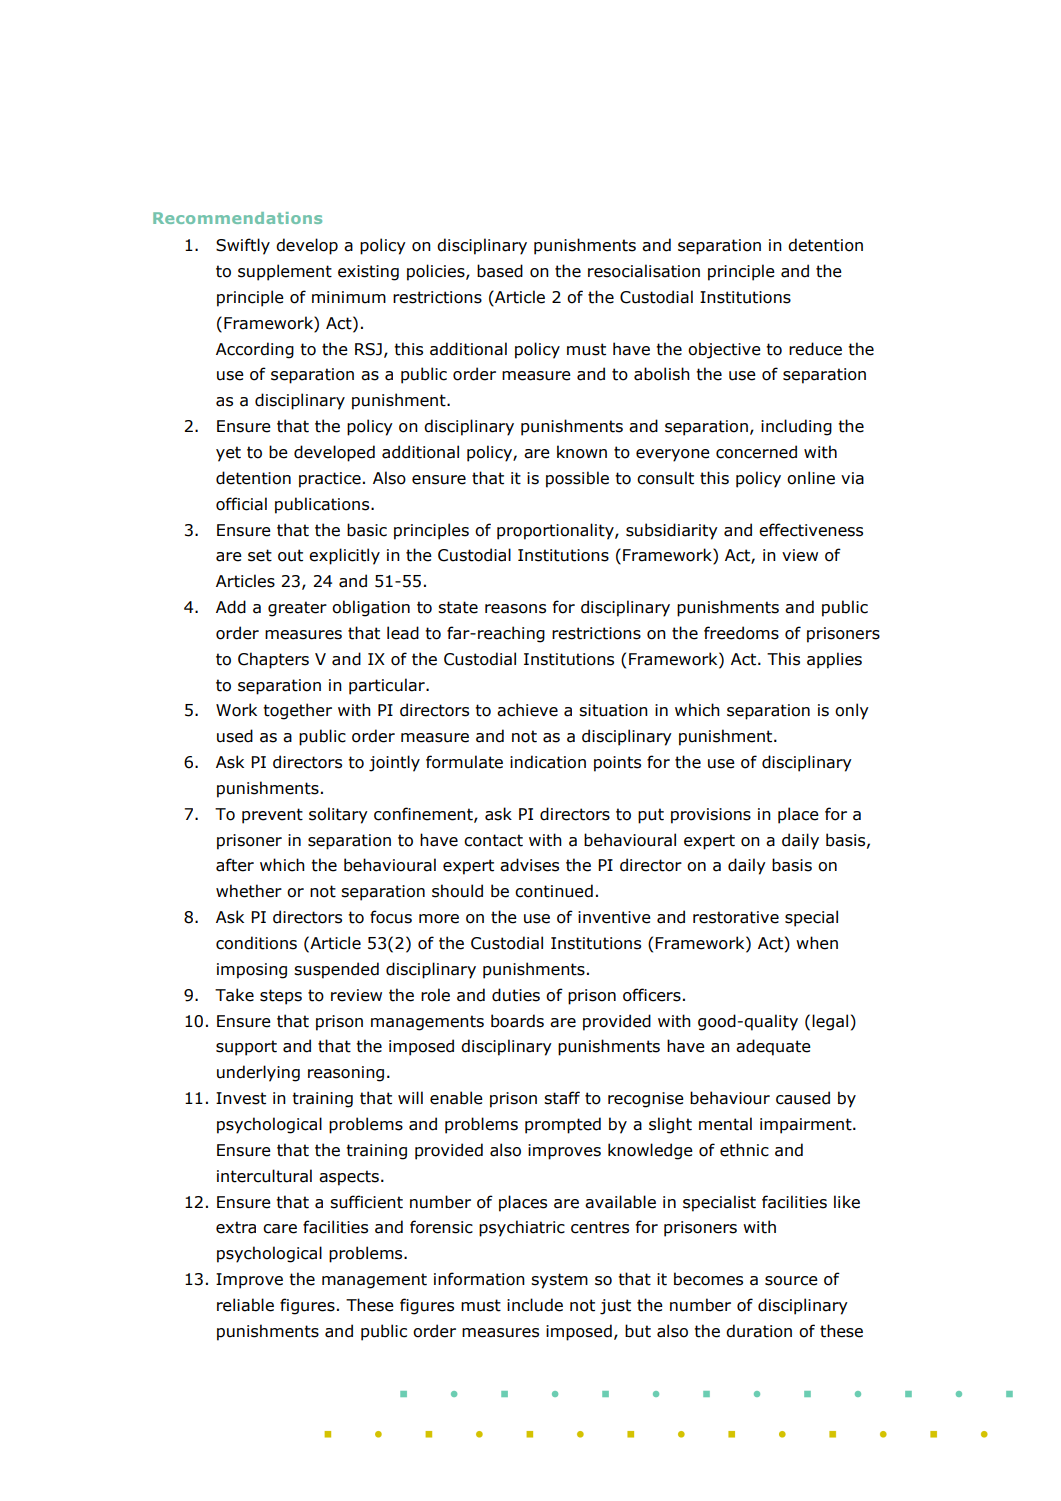  What do you see at coordinates (245, 1305) in the document?
I see `reliable` at bounding box center [245, 1305].
